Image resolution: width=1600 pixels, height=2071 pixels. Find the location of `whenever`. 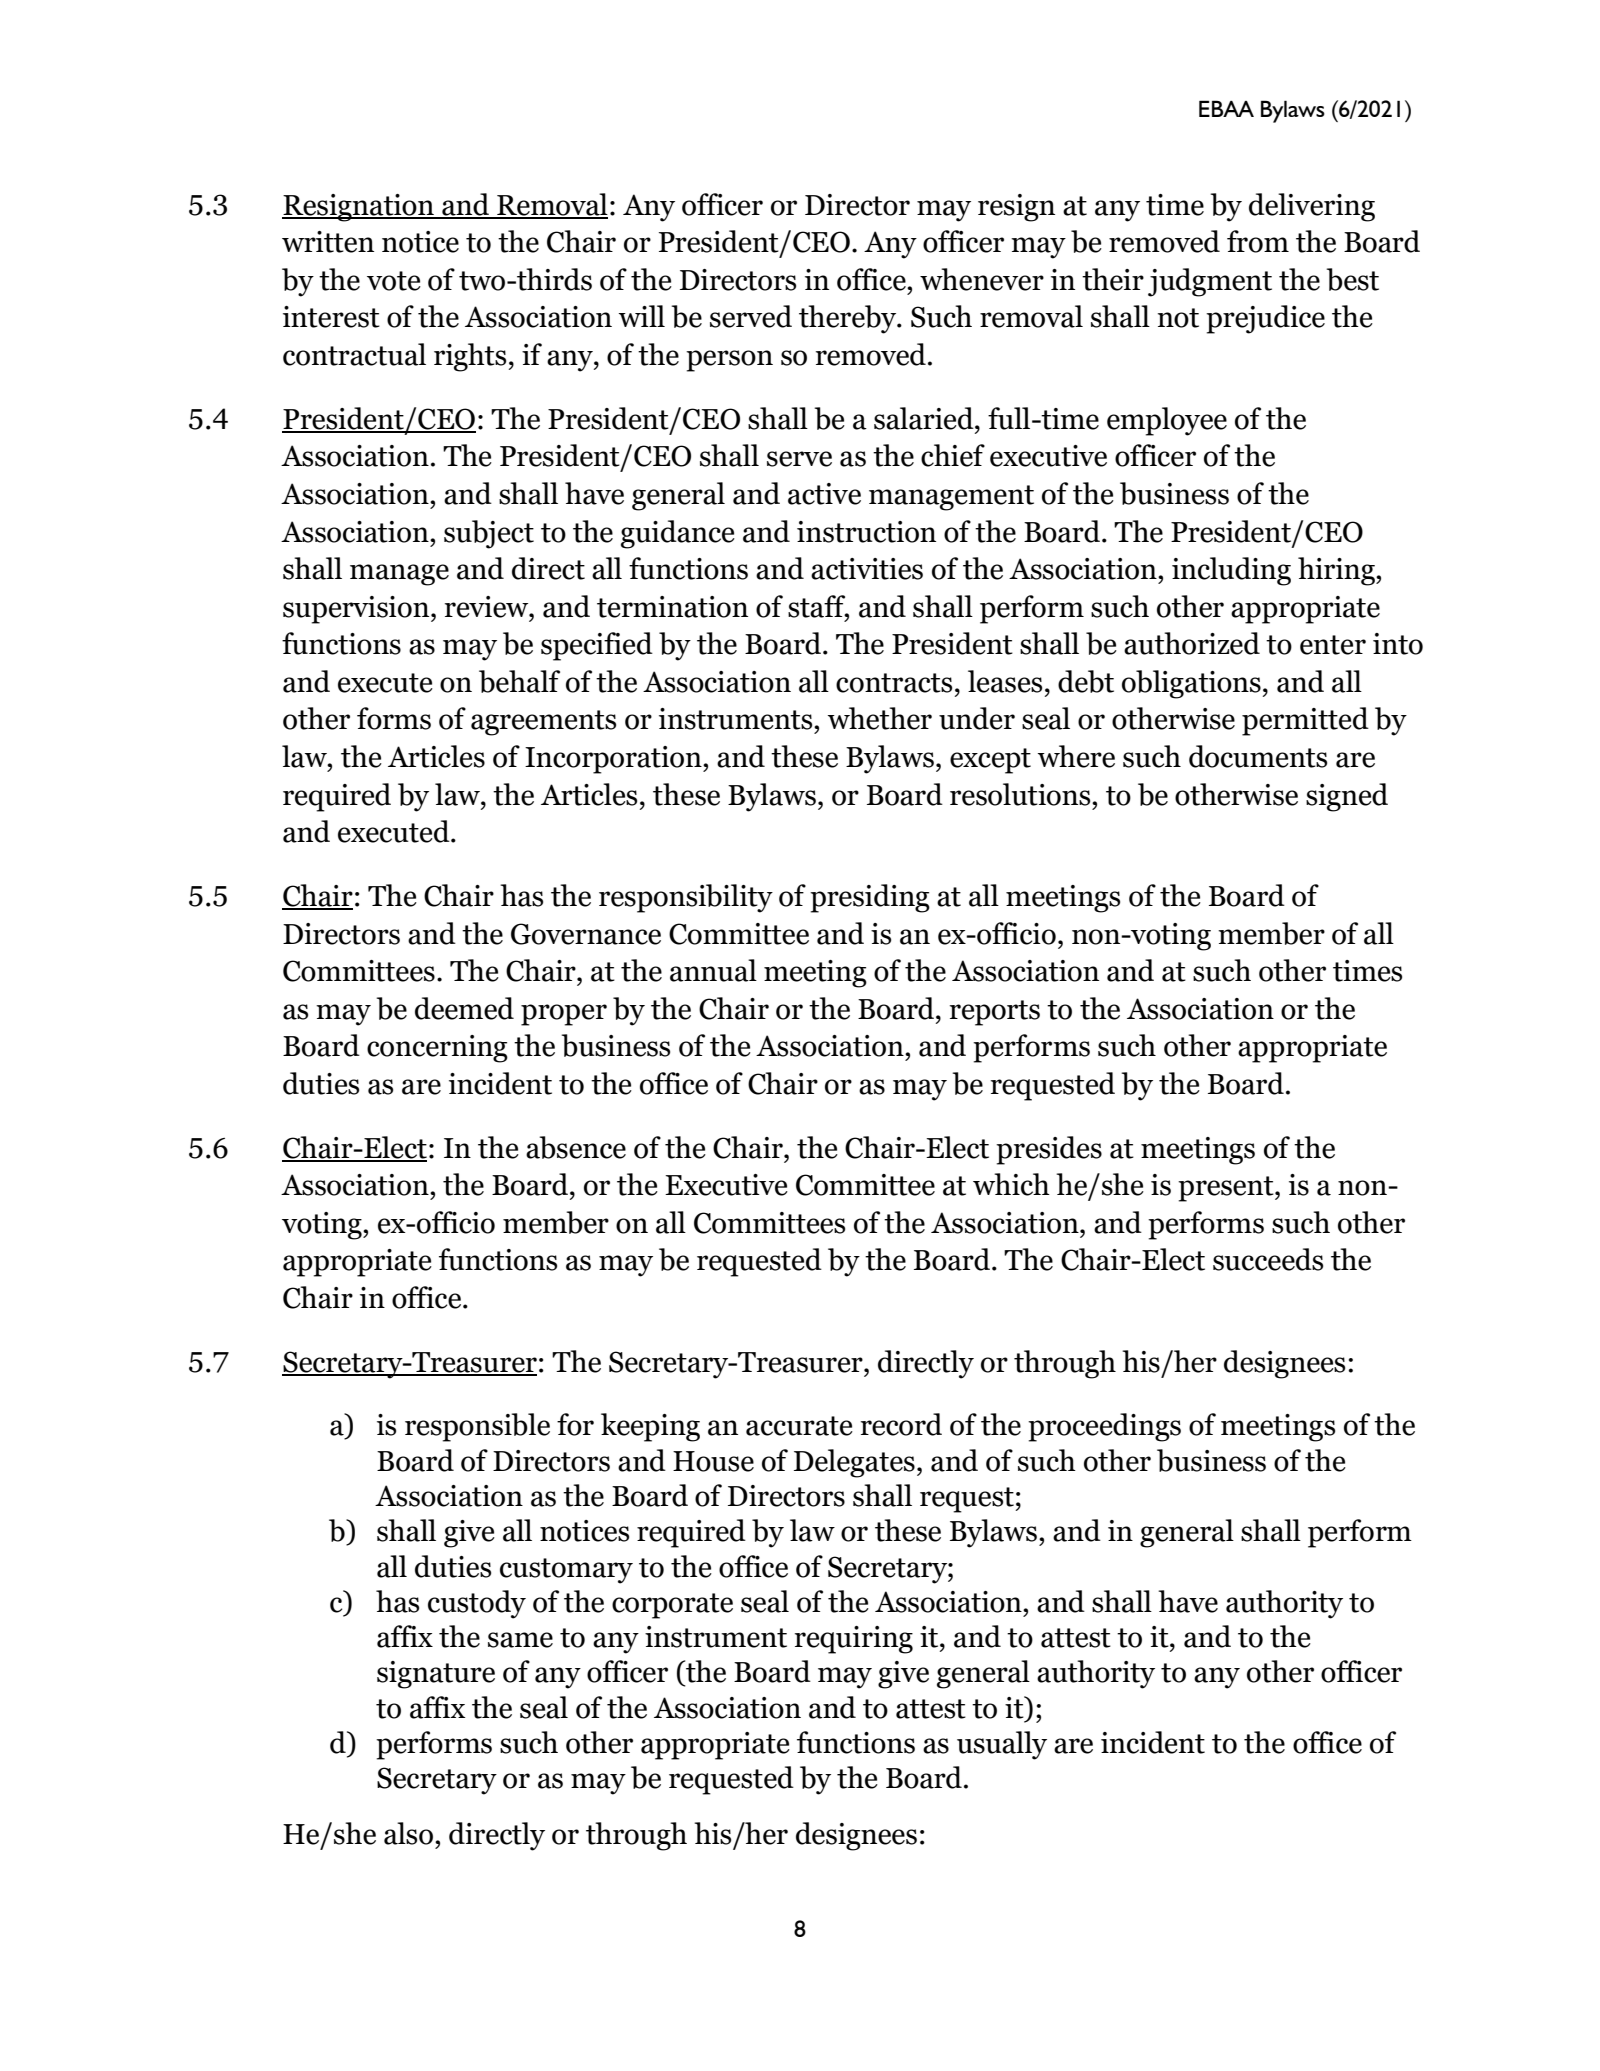

whenever is located at coordinates (982, 279).
